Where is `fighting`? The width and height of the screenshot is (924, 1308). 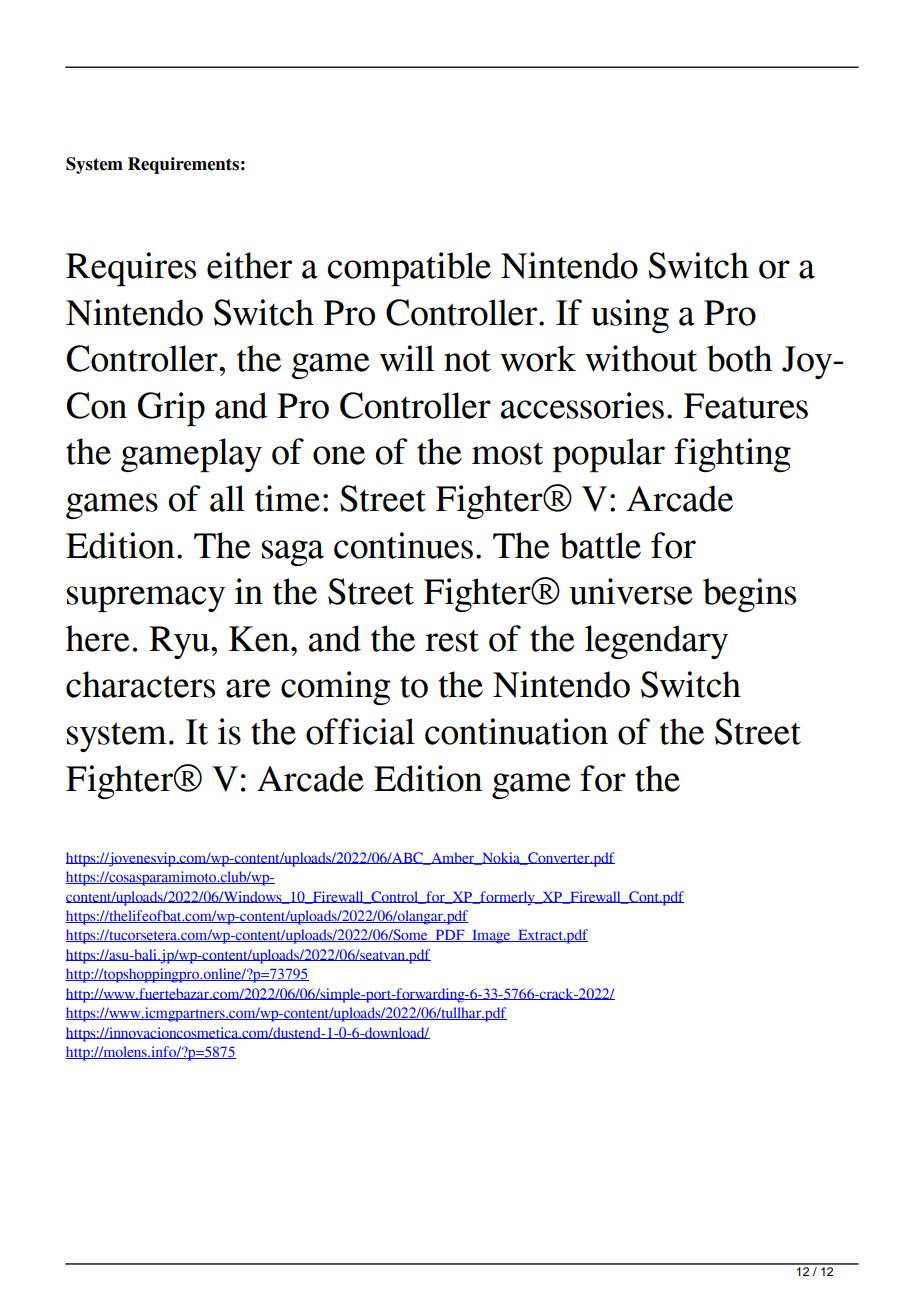
fighting is located at coordinates (732, 455).
